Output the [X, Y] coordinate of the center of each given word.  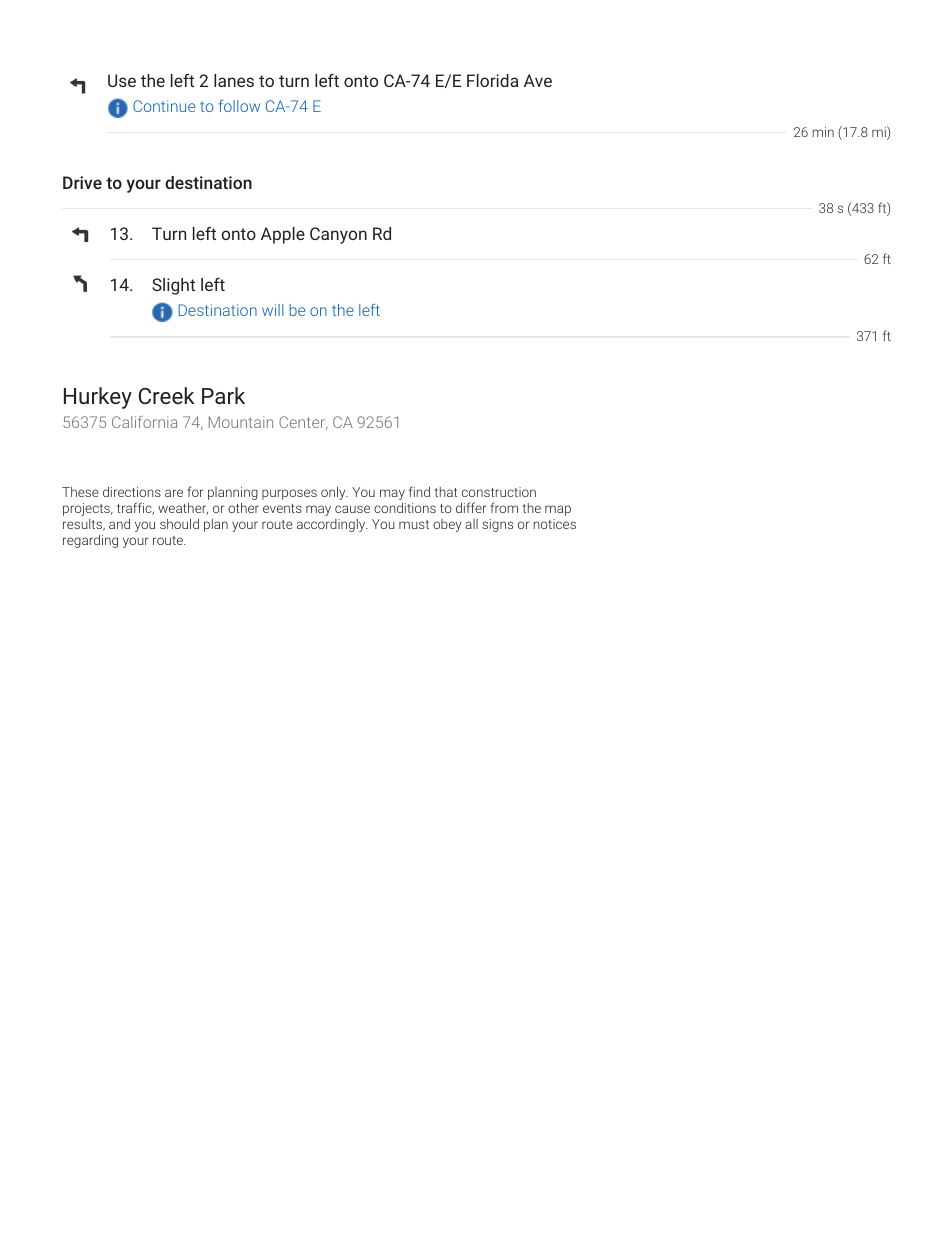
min [823, 132]
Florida [492, 80]
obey [447, 525]
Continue [164, 106]
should [179, 523]
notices [555, 524]
